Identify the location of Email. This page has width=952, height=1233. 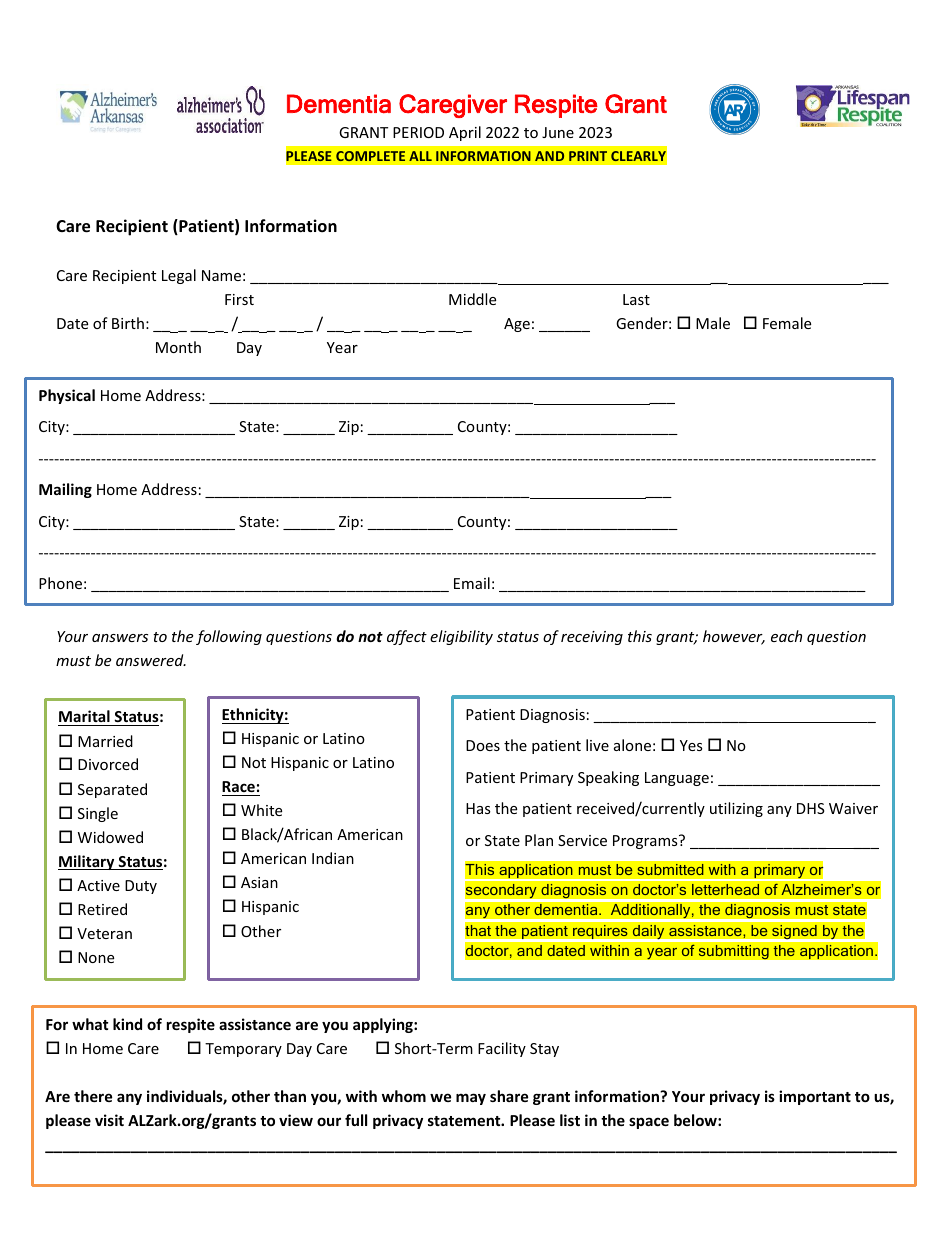
(472, 583).
